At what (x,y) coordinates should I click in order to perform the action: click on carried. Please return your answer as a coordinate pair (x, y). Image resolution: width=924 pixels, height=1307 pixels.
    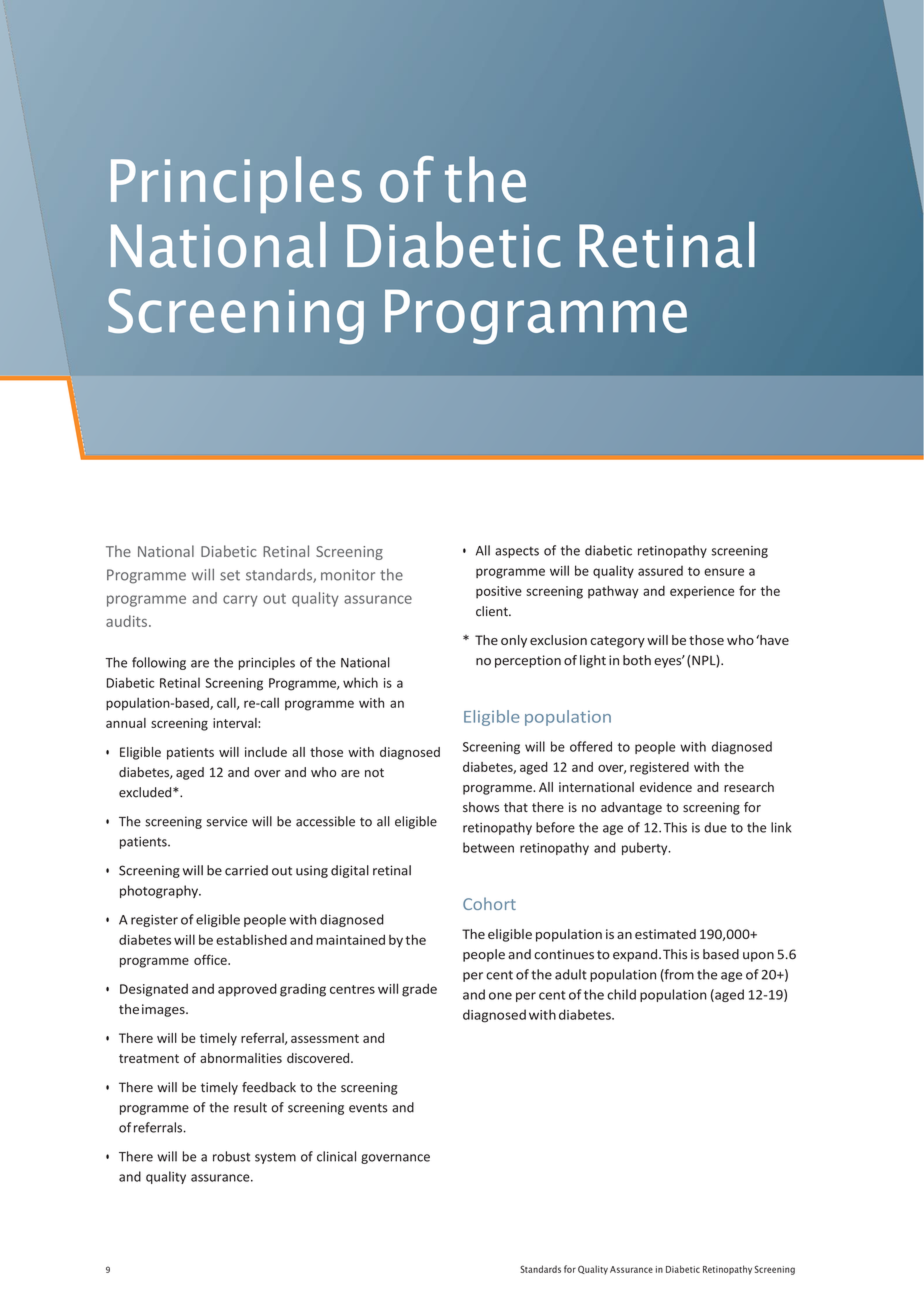
    Looking at the image, I should click on (246, 870).
